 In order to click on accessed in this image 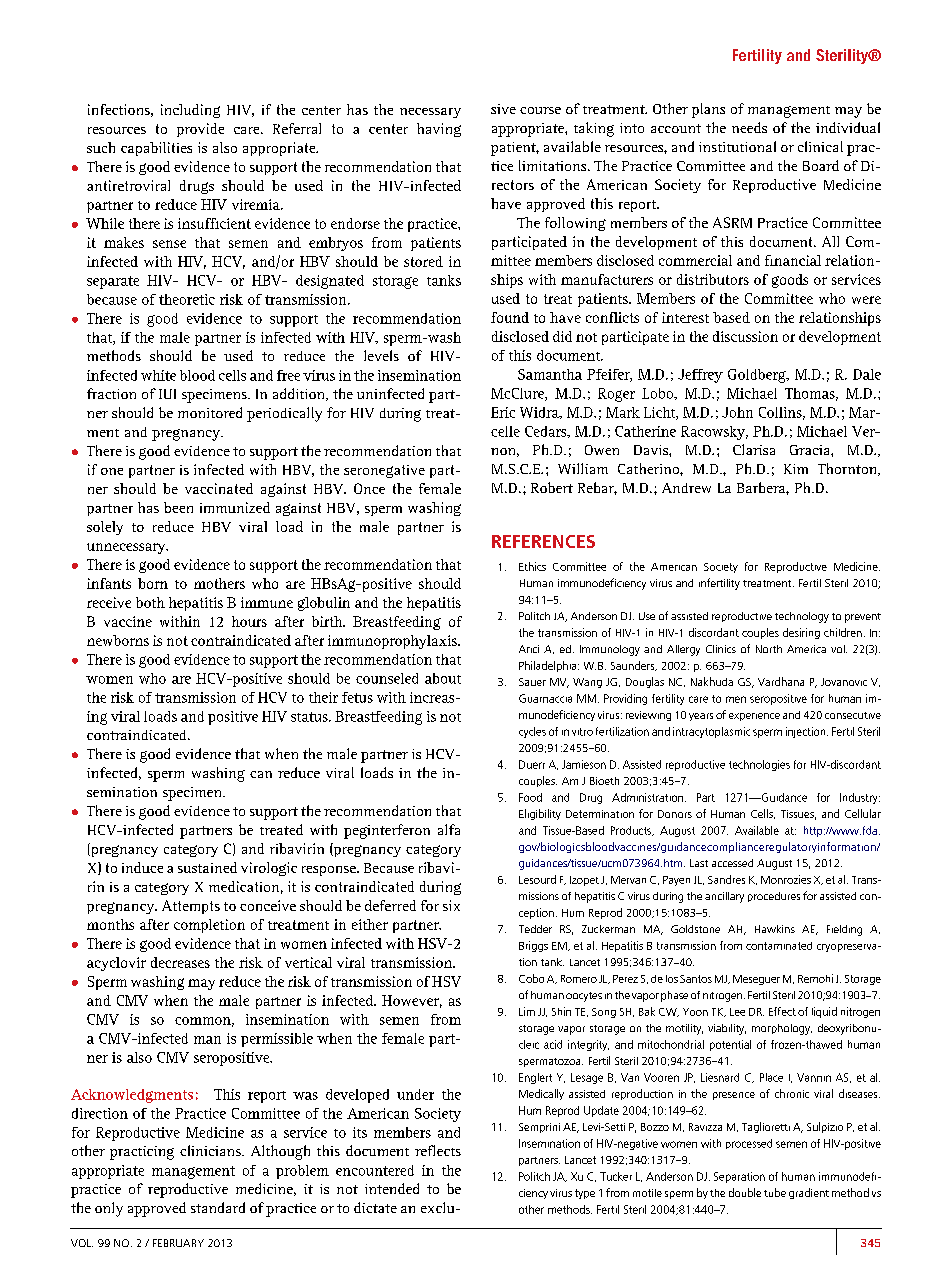, I will do `click(732, 863)`.
